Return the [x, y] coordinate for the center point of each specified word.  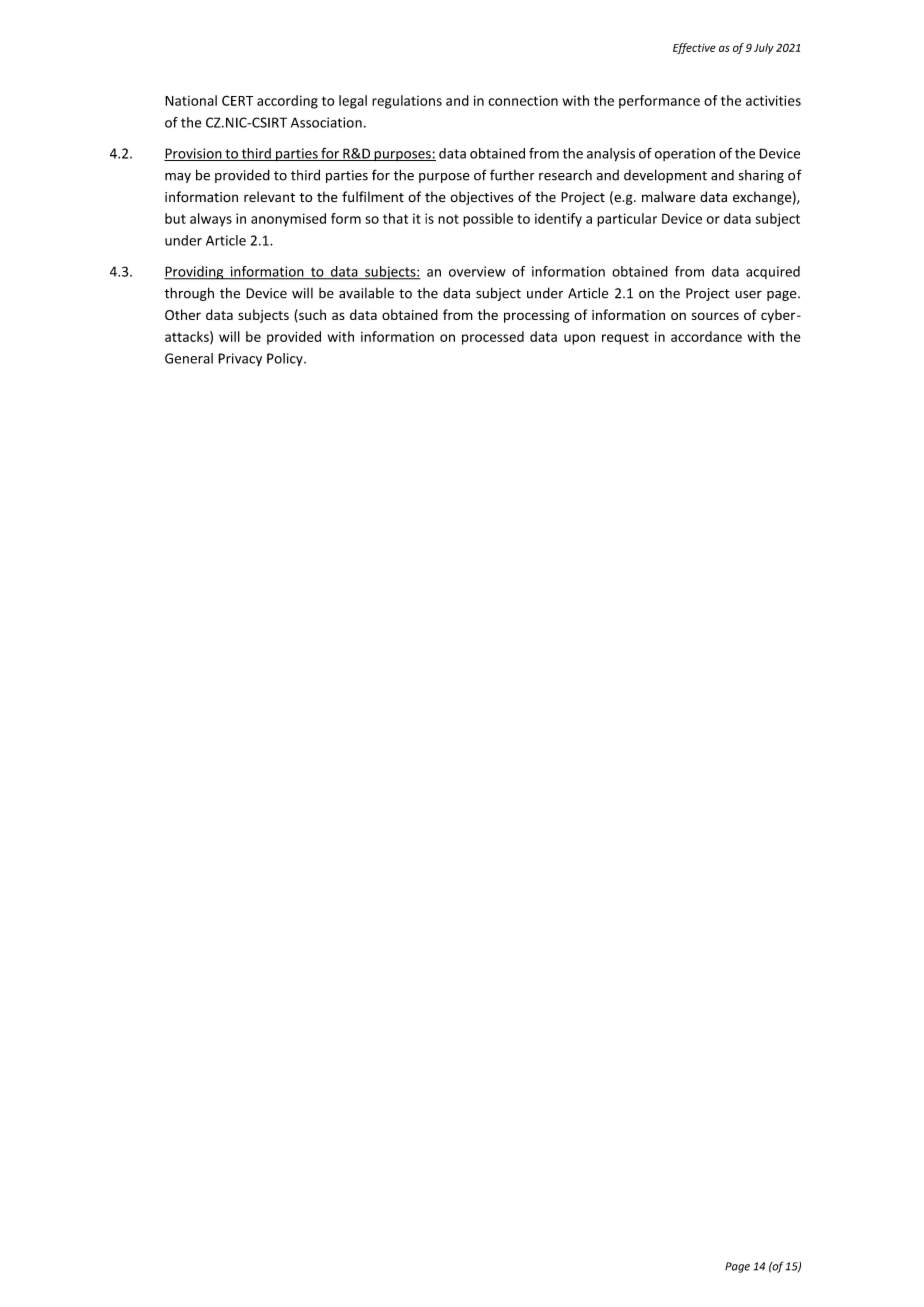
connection [523, 100]
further [512, 175]
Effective [694, 48]
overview [477, 271]
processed [493, 338]
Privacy [240, 359]
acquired [773, 272]
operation [685, 154]
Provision [194, 154]
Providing [195, 273]
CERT [237, 100]
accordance [706, 336]
